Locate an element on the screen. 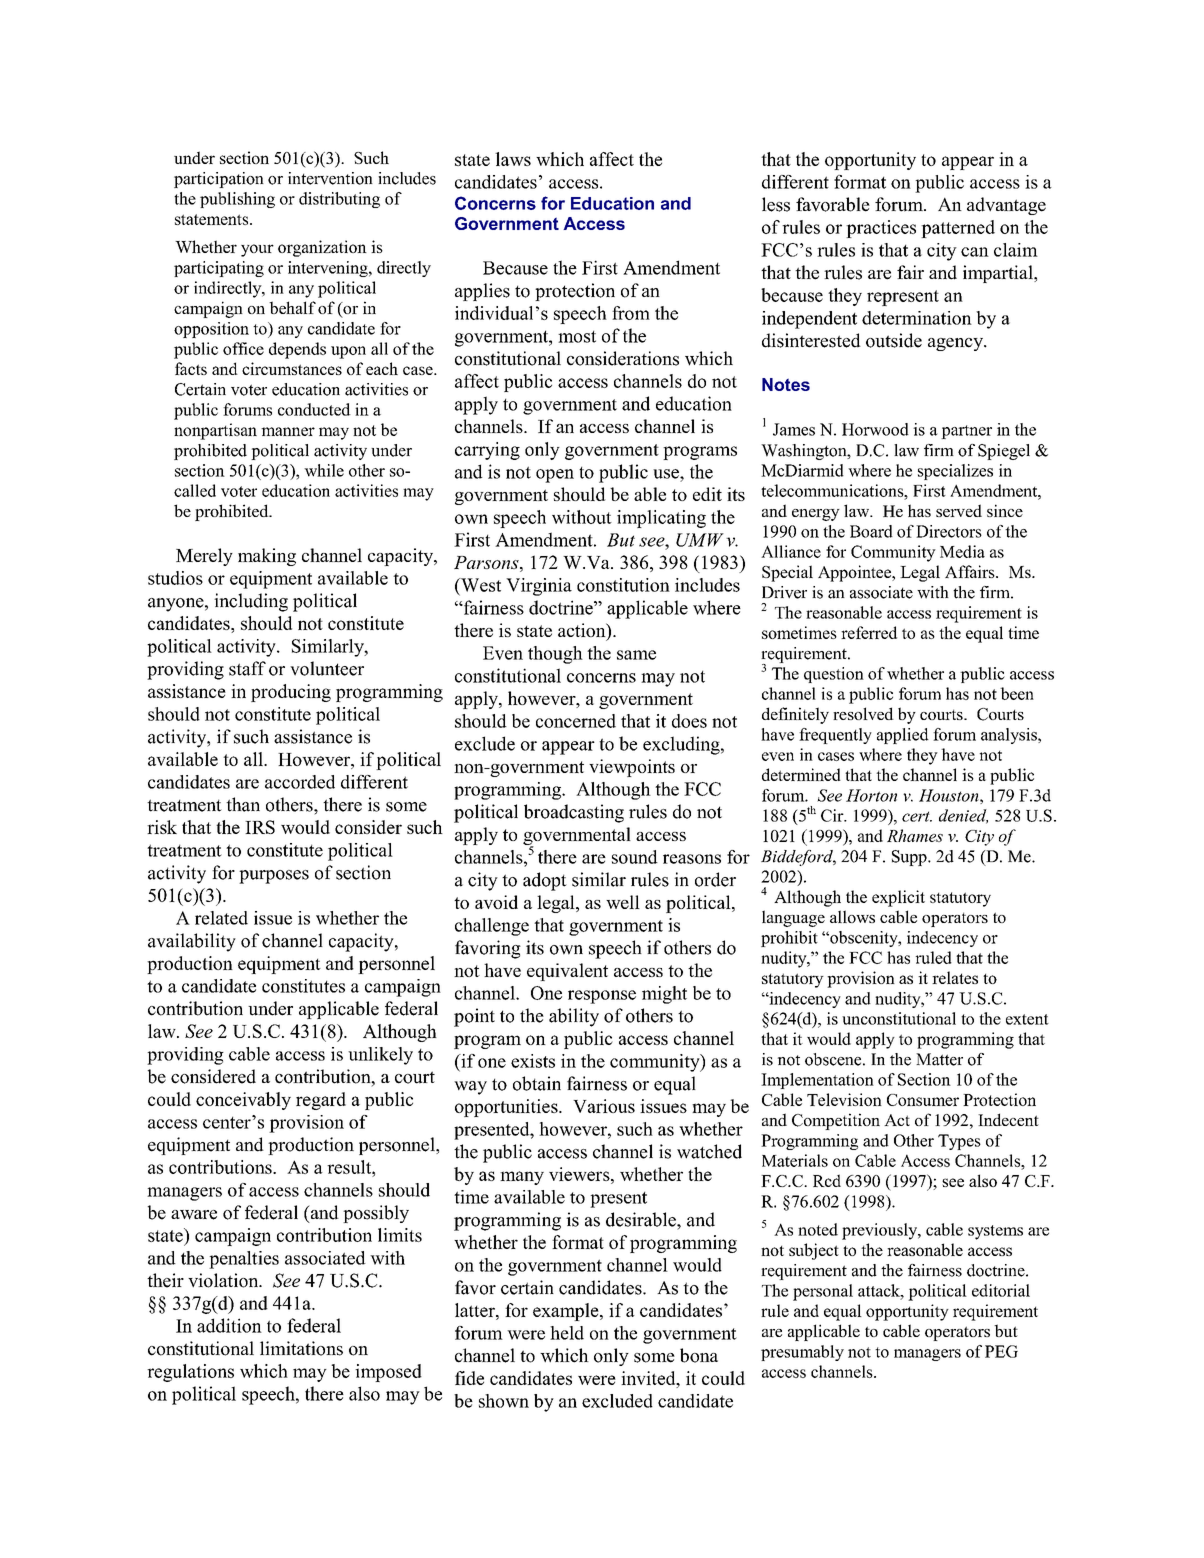 The image size is (1204, 1558). Various is located at coordinates (604, 1106).
